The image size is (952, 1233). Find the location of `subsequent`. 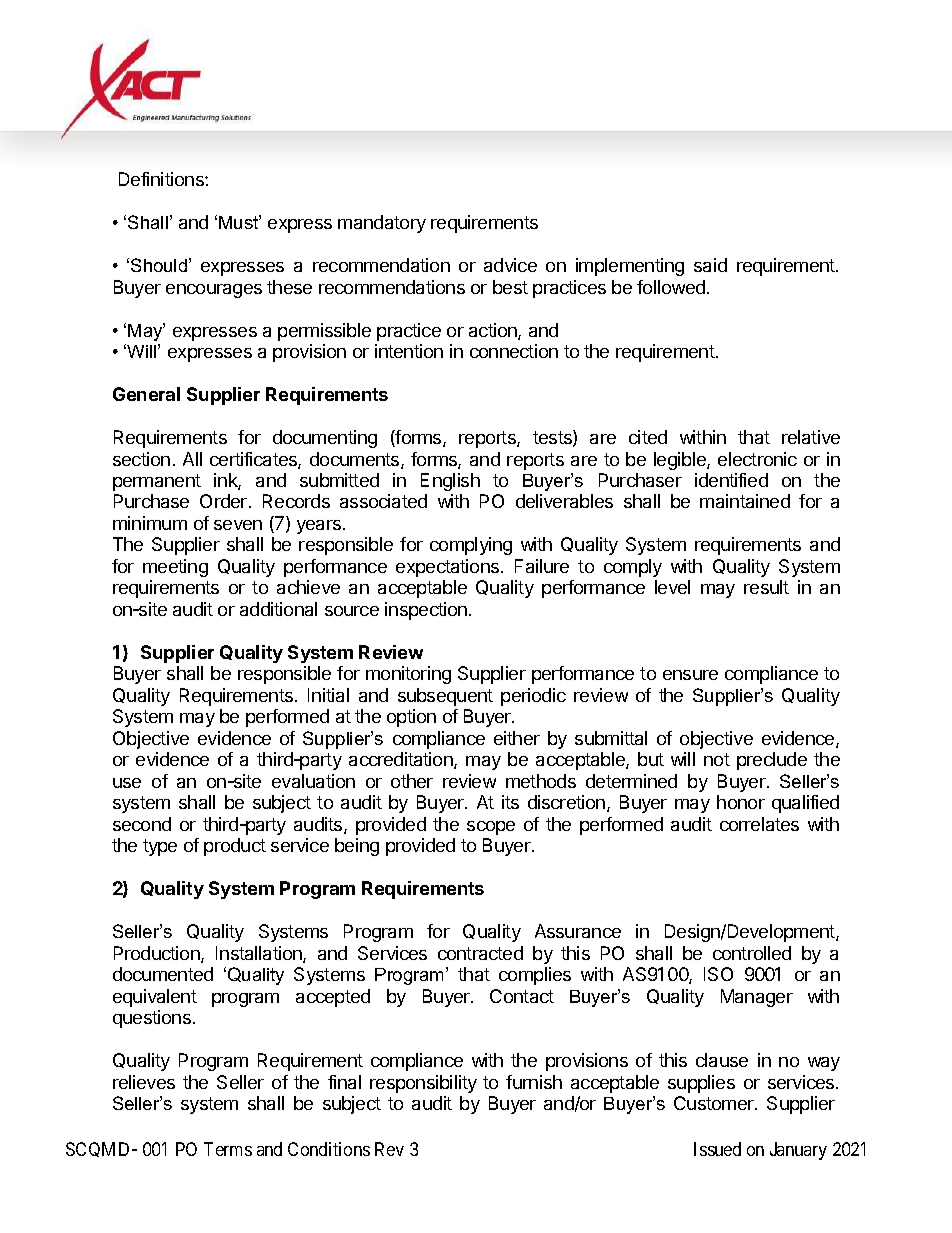

subsequent is located at coordinates (445, 697).
